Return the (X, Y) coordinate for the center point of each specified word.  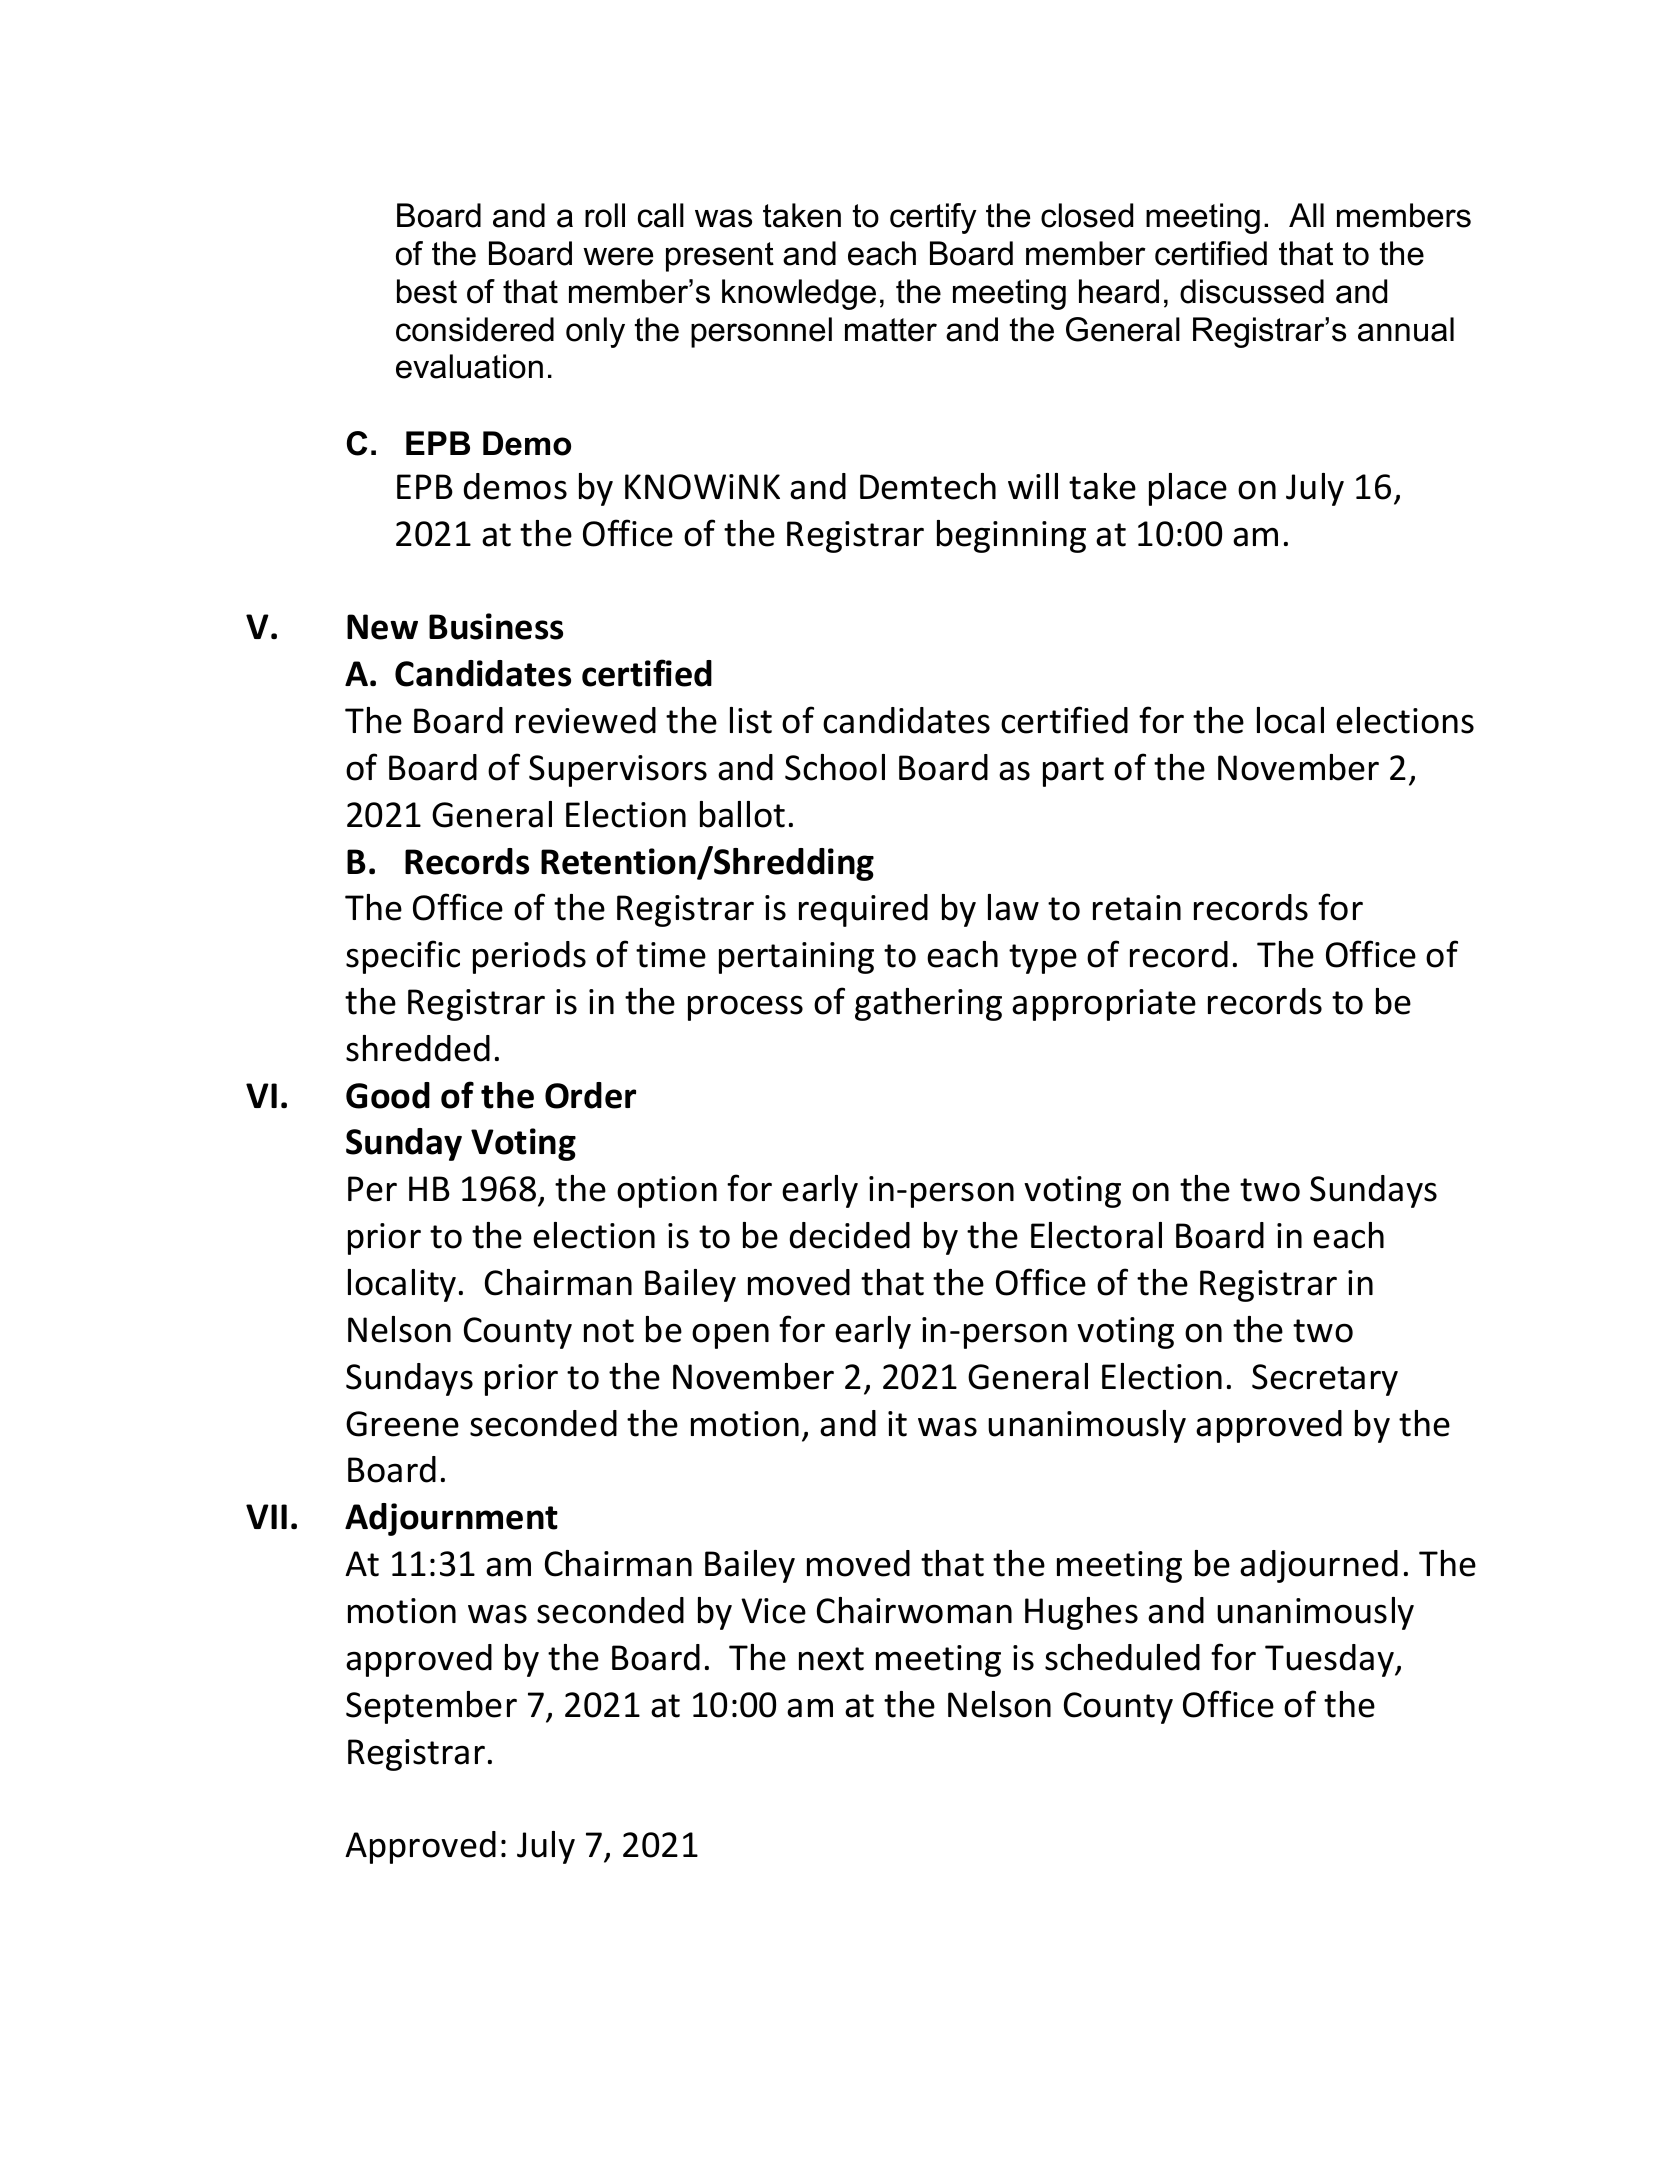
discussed (1252, 291)
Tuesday (1331, 1660)
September (431, 1707)
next (831, 1659)
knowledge (799, 294)
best (427, 291)
